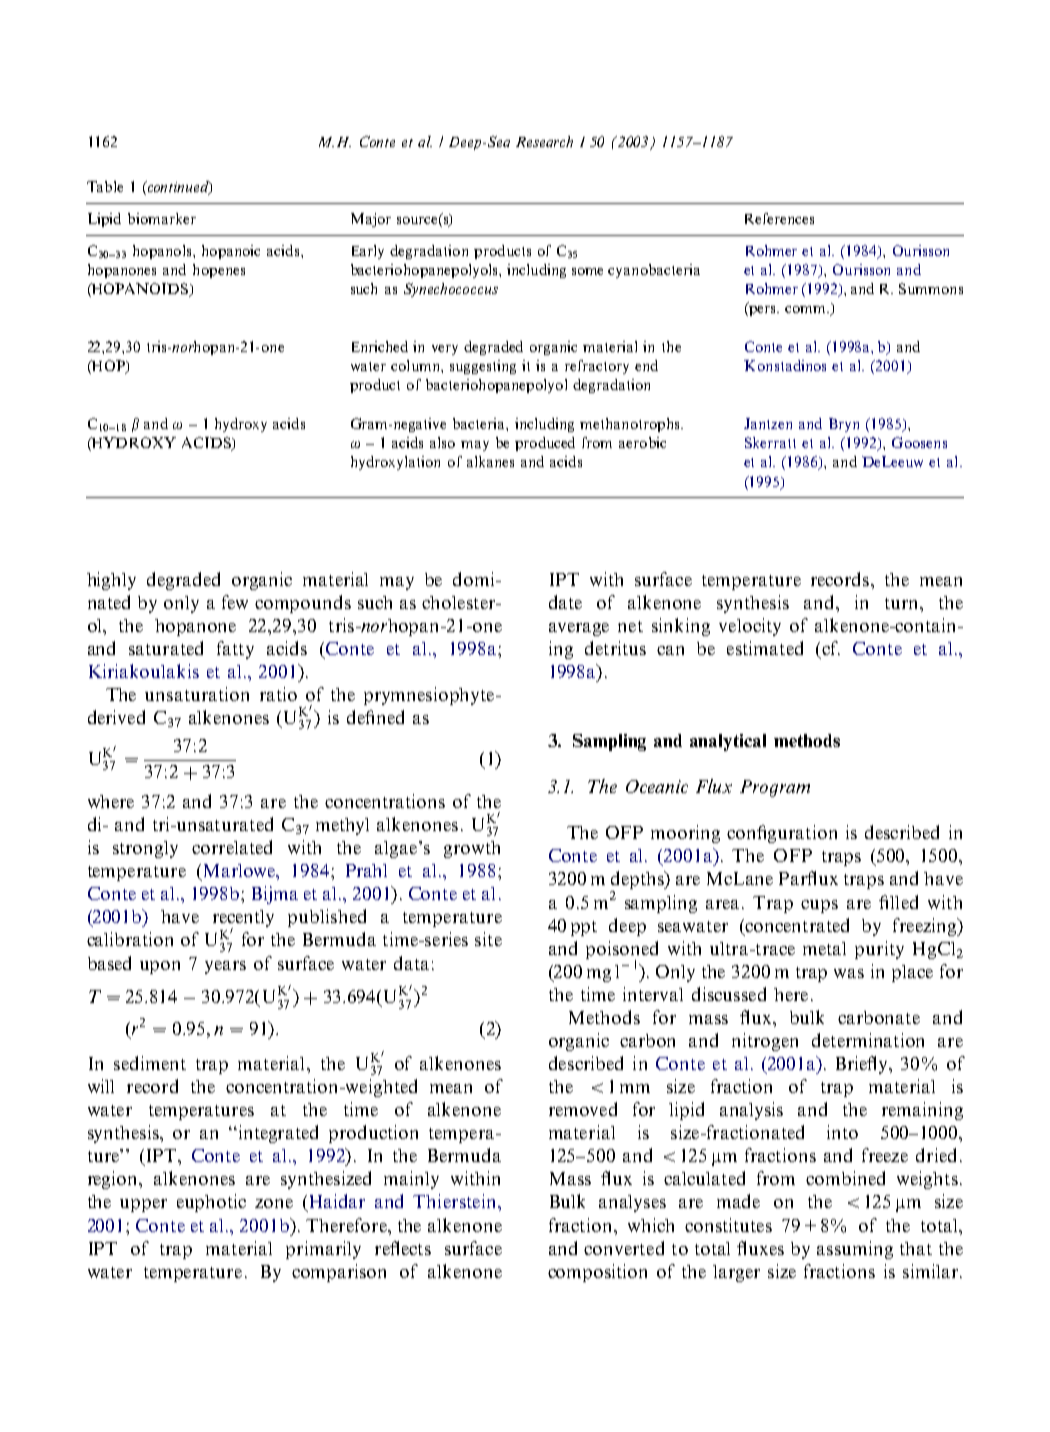  What do you see at coordinates (111, 581) in the page?
I see `highly` at bounding box center [111, 581].
